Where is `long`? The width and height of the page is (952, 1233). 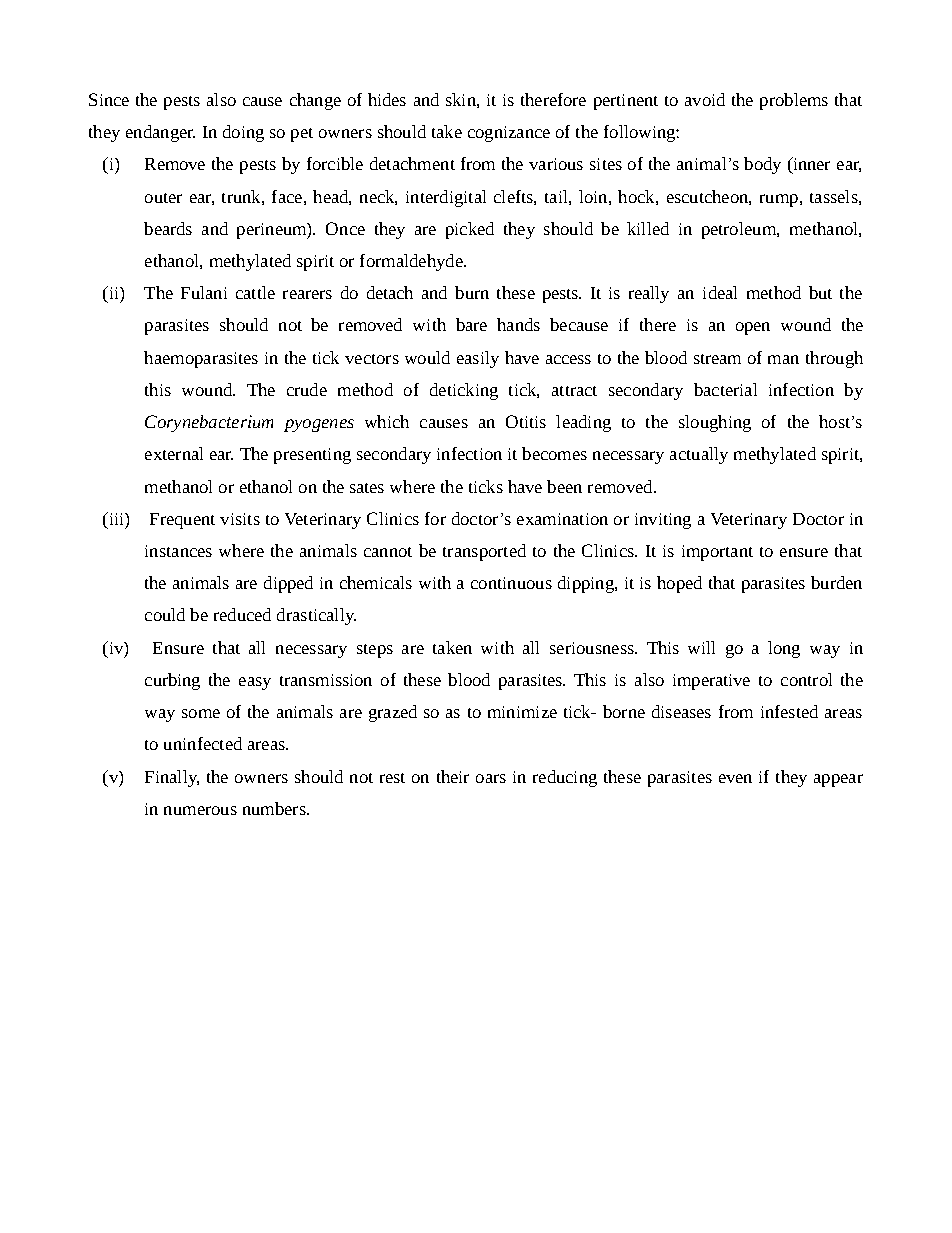
long is located at coordinates (784, 649).
